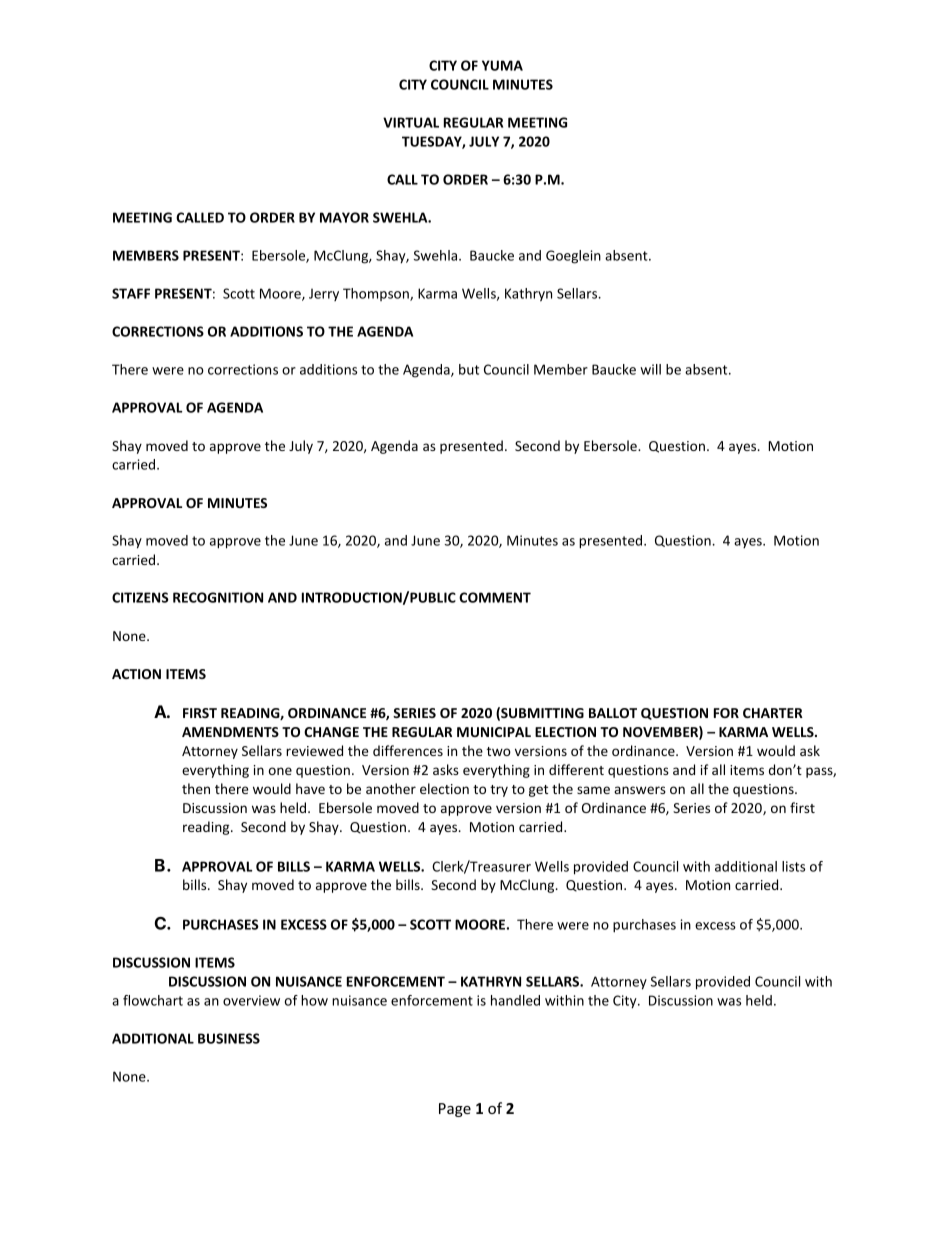 The image size is (952, 1233). What do you see at coordinates (495, 597) in the screenshot?
I see `COMMENT` at bounding box center [495, 597].
